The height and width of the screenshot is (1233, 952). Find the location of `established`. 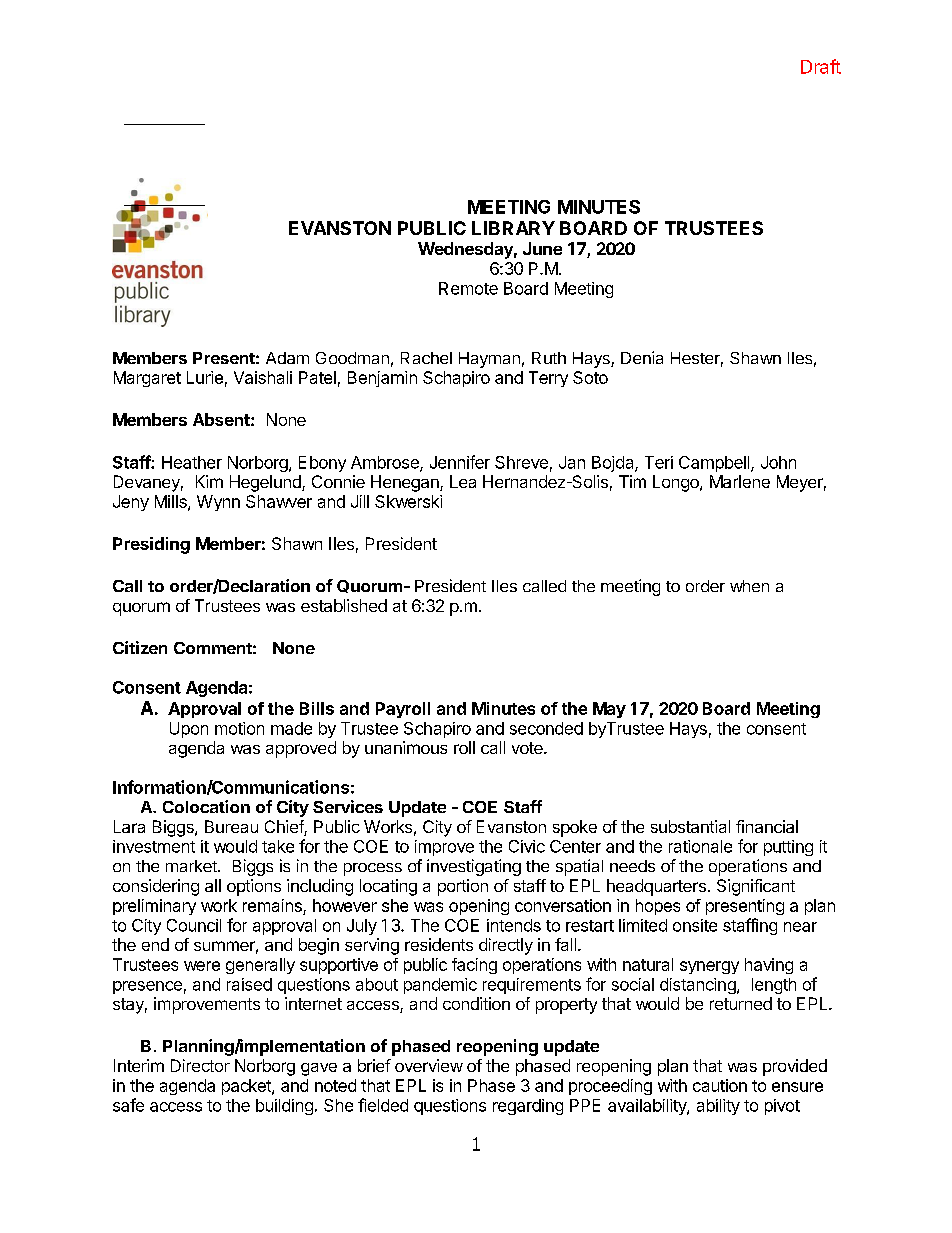

established is located at coordinates (344, 605).
